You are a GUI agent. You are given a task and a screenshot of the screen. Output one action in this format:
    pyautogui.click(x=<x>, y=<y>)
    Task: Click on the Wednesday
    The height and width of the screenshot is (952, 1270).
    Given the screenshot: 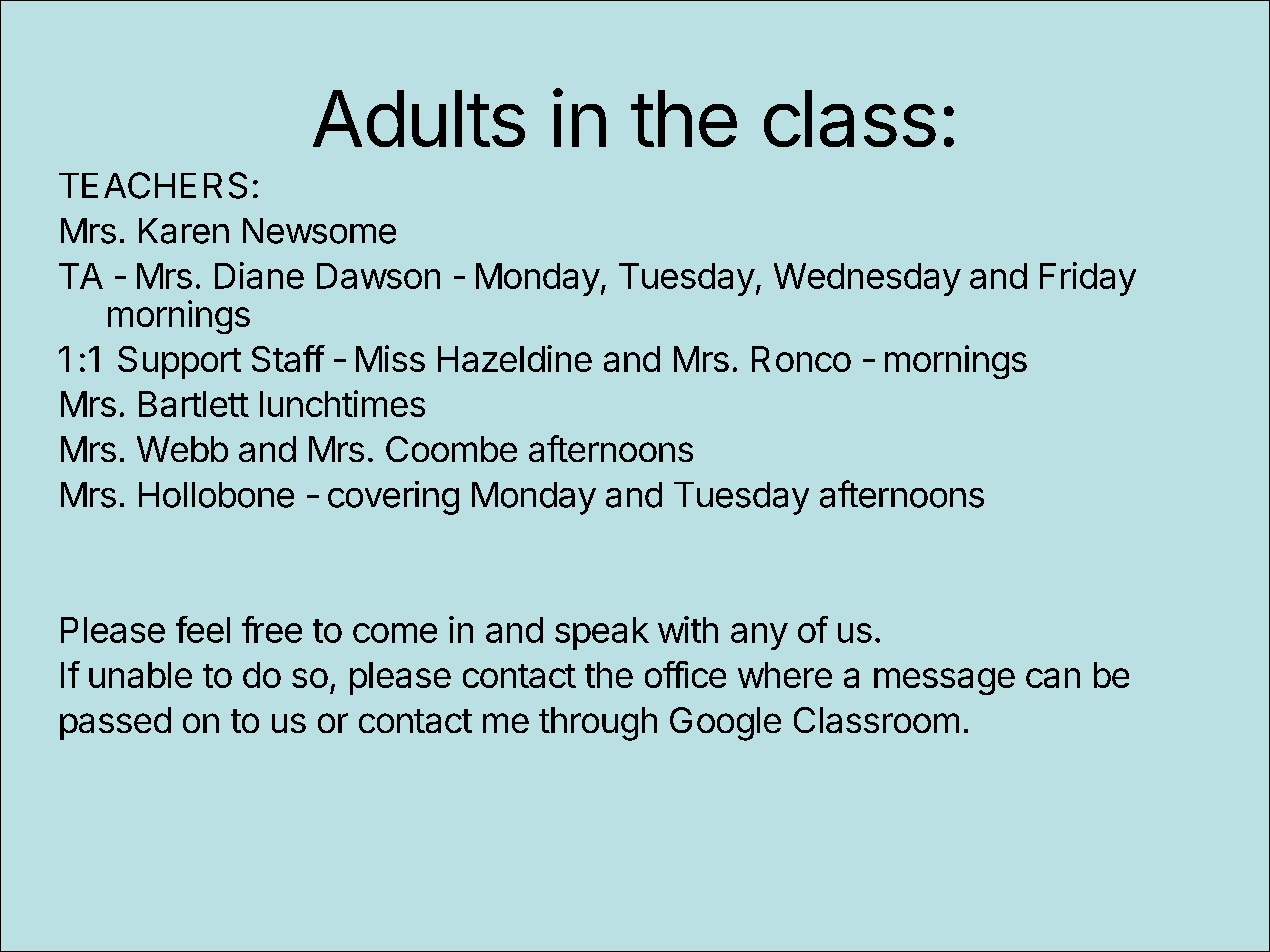 What is the action you would take?
    pyautogui.click(x=867, y=279)
